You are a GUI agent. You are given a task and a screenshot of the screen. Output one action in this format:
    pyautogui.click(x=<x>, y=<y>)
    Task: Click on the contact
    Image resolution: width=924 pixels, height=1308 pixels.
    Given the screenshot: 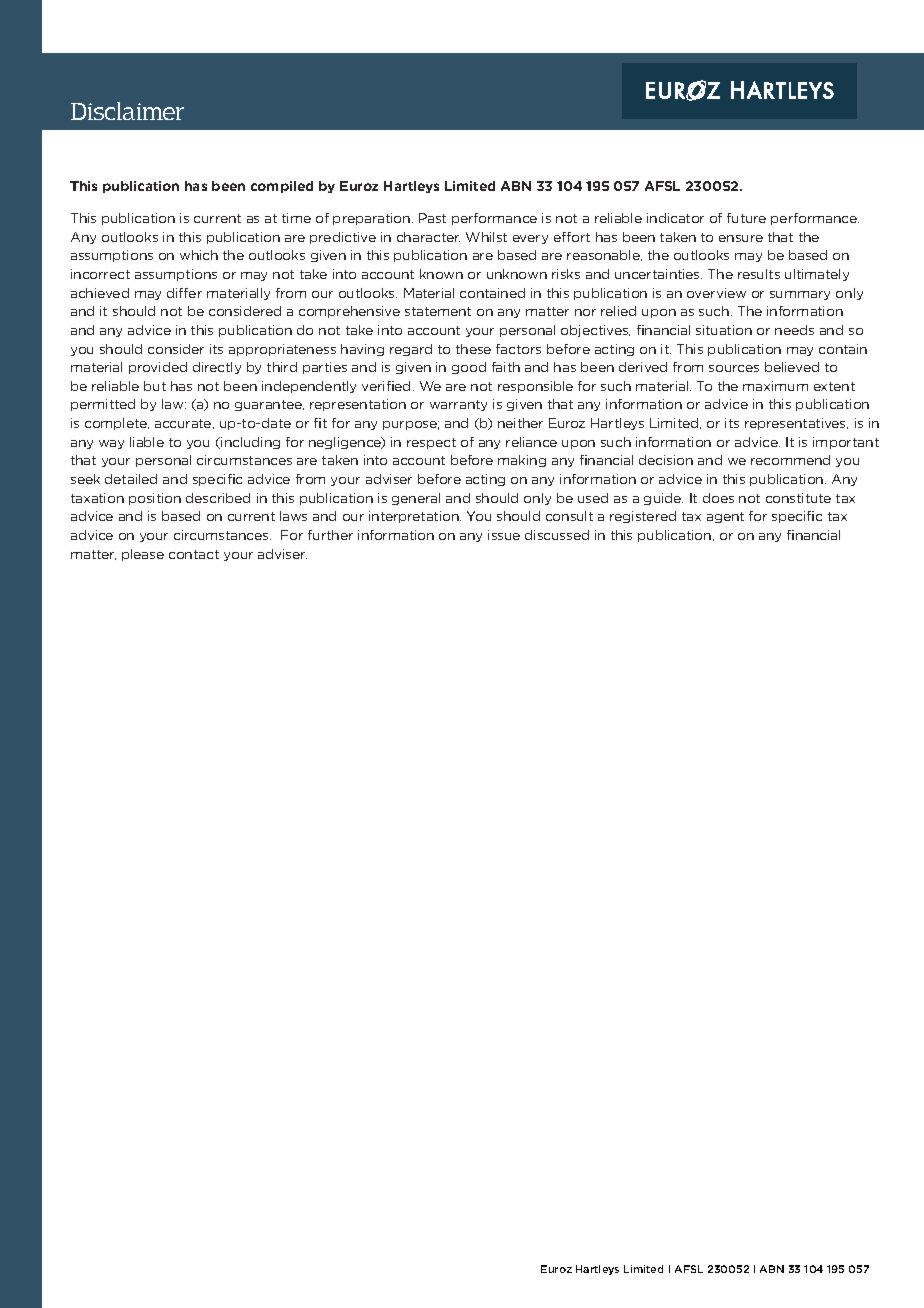 What is the action you would take?
    pyautogui.click(x=194, y=554)
